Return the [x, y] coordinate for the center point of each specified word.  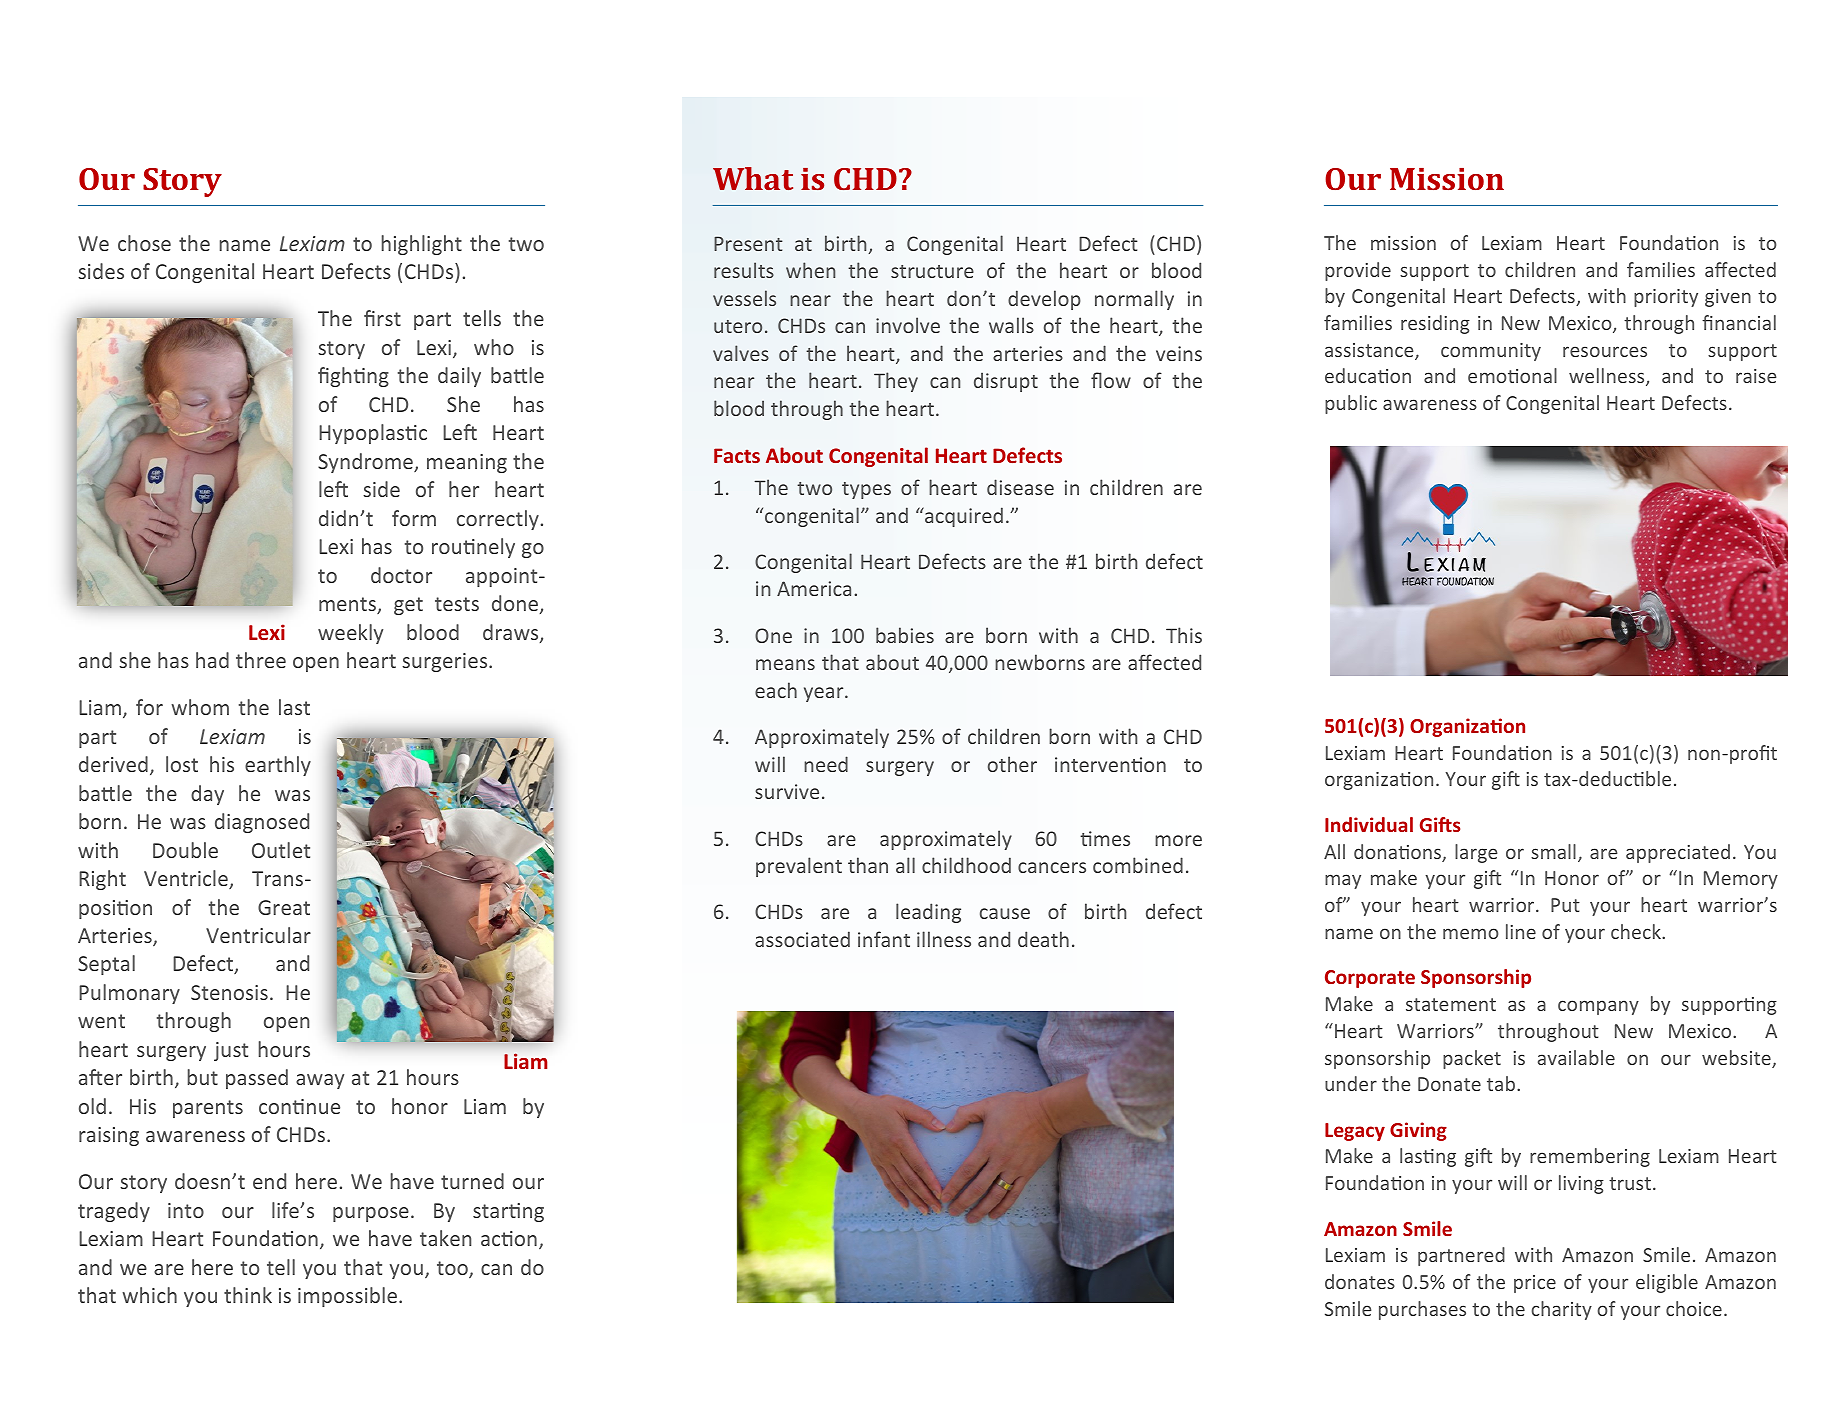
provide [1358, 271]
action [509, 1238]
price [1535, 1284]
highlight [422, 245]
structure [932, 271]
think [248, 1295]
